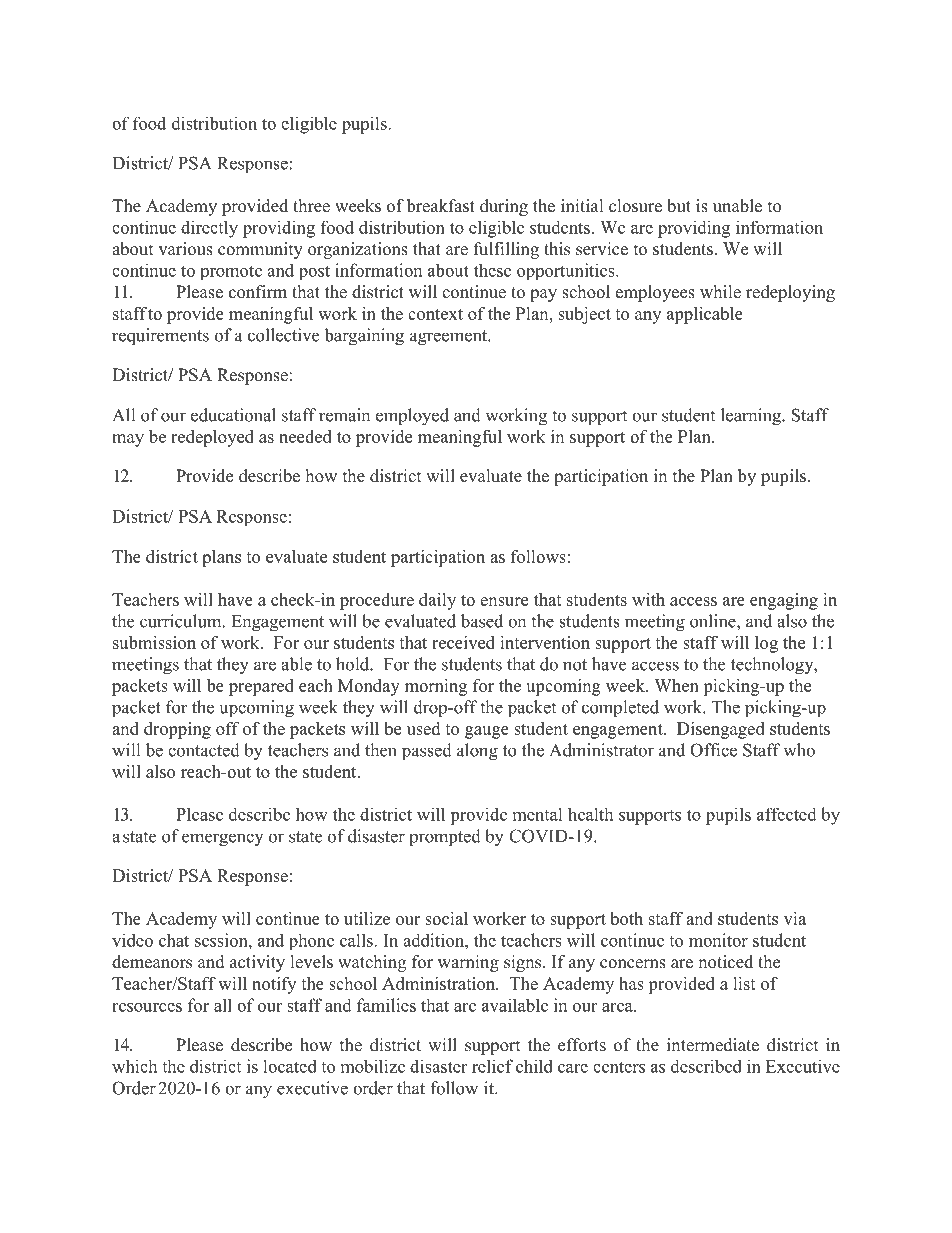 This screenshot has width=952, height=1233. I want to click on learning, so click(752, 417).
